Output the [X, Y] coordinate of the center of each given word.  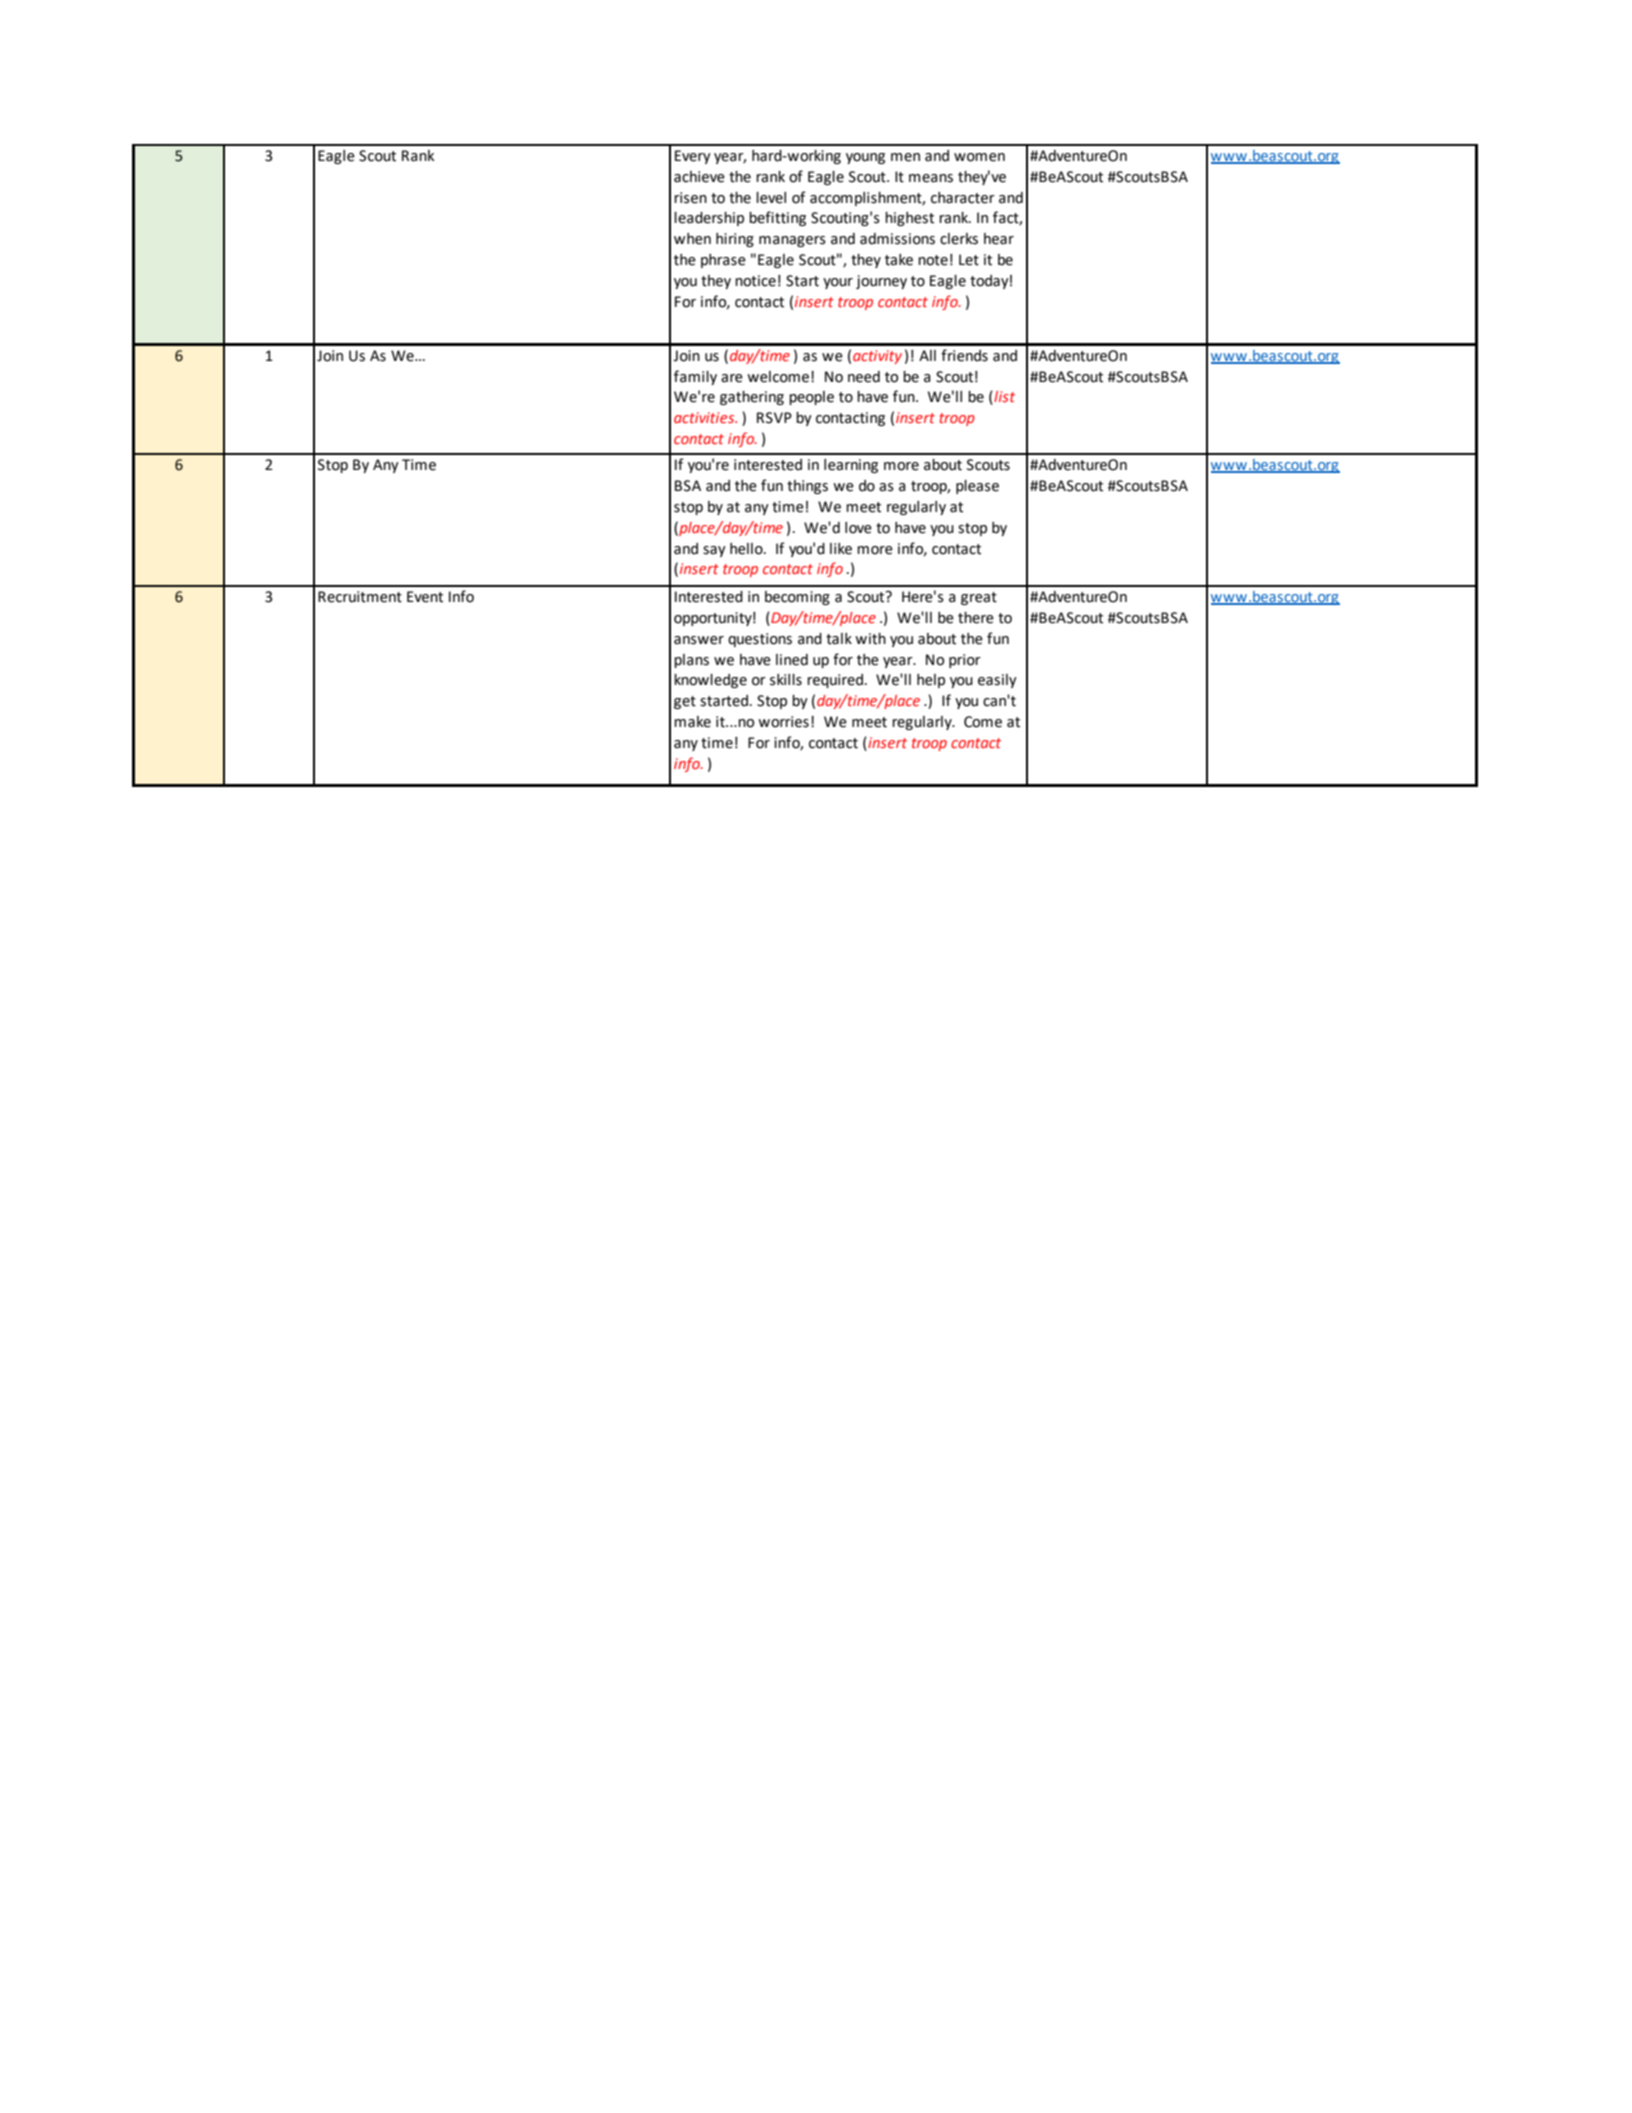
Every [693, 157]
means [931, 178]
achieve [699, 177]
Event [425, 597]
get [685, 702]
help [931, 681]
